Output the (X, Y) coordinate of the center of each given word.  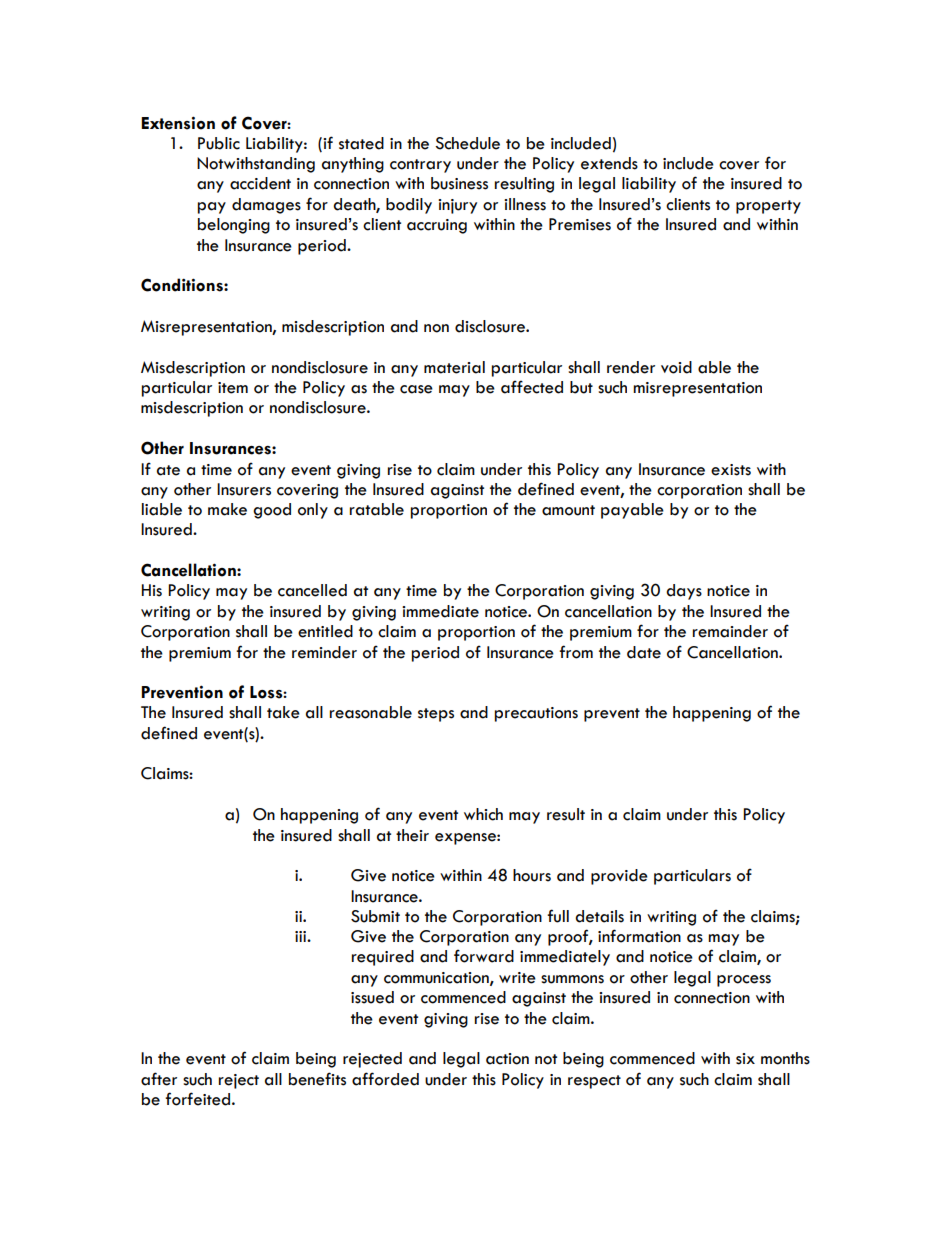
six (745, 1059)
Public (219, 143)
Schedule (467, 143)
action (507, 1059)
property (768, 207)
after (159, 1079)
